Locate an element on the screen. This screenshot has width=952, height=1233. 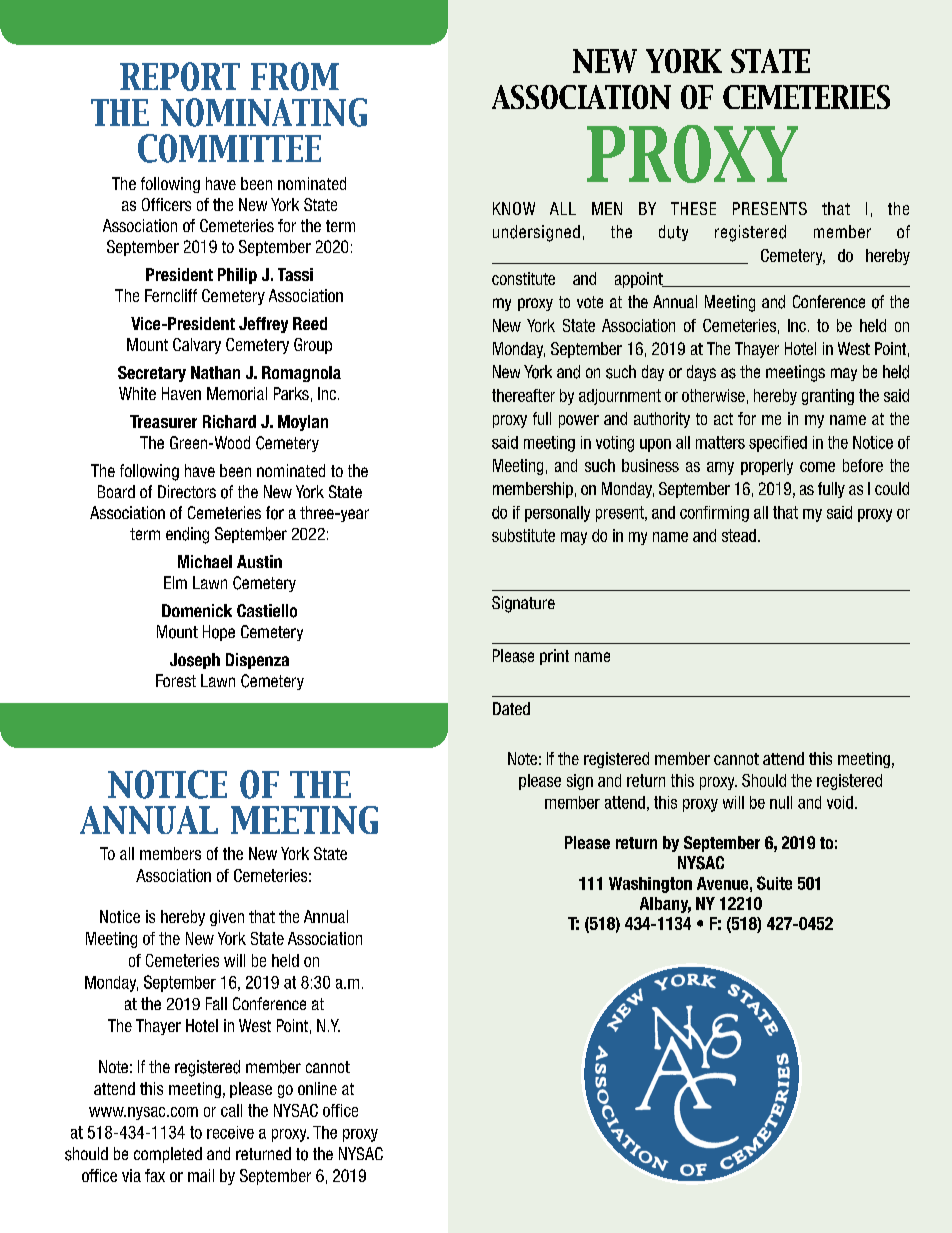
KNOW is located at coordinates (514, 208).
